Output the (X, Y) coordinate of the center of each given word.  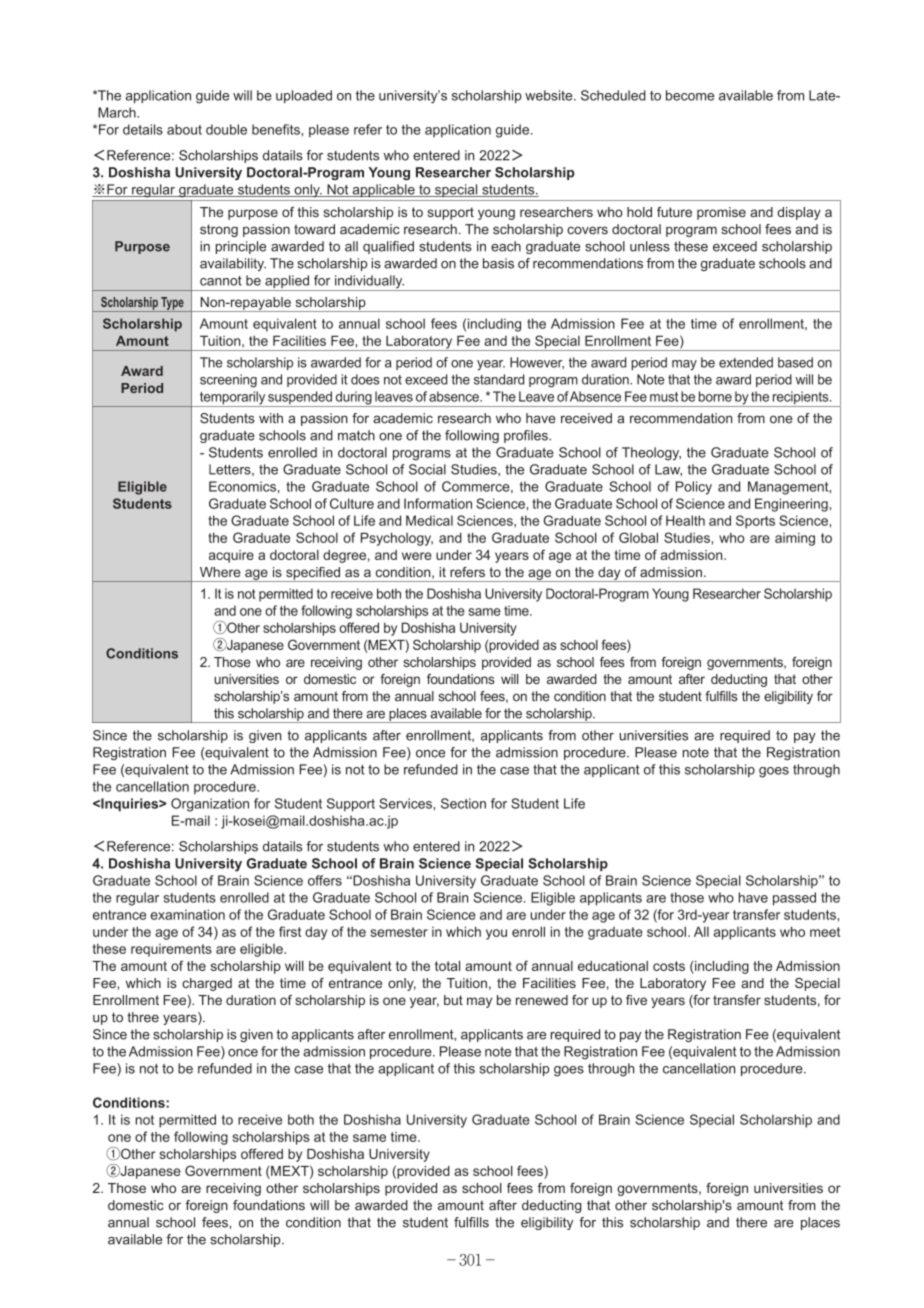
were (417, 556)
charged (207, 984)
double (226, 129)
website (550, 95)
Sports (755, 522)
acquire (231, 556)
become (690, 95)
